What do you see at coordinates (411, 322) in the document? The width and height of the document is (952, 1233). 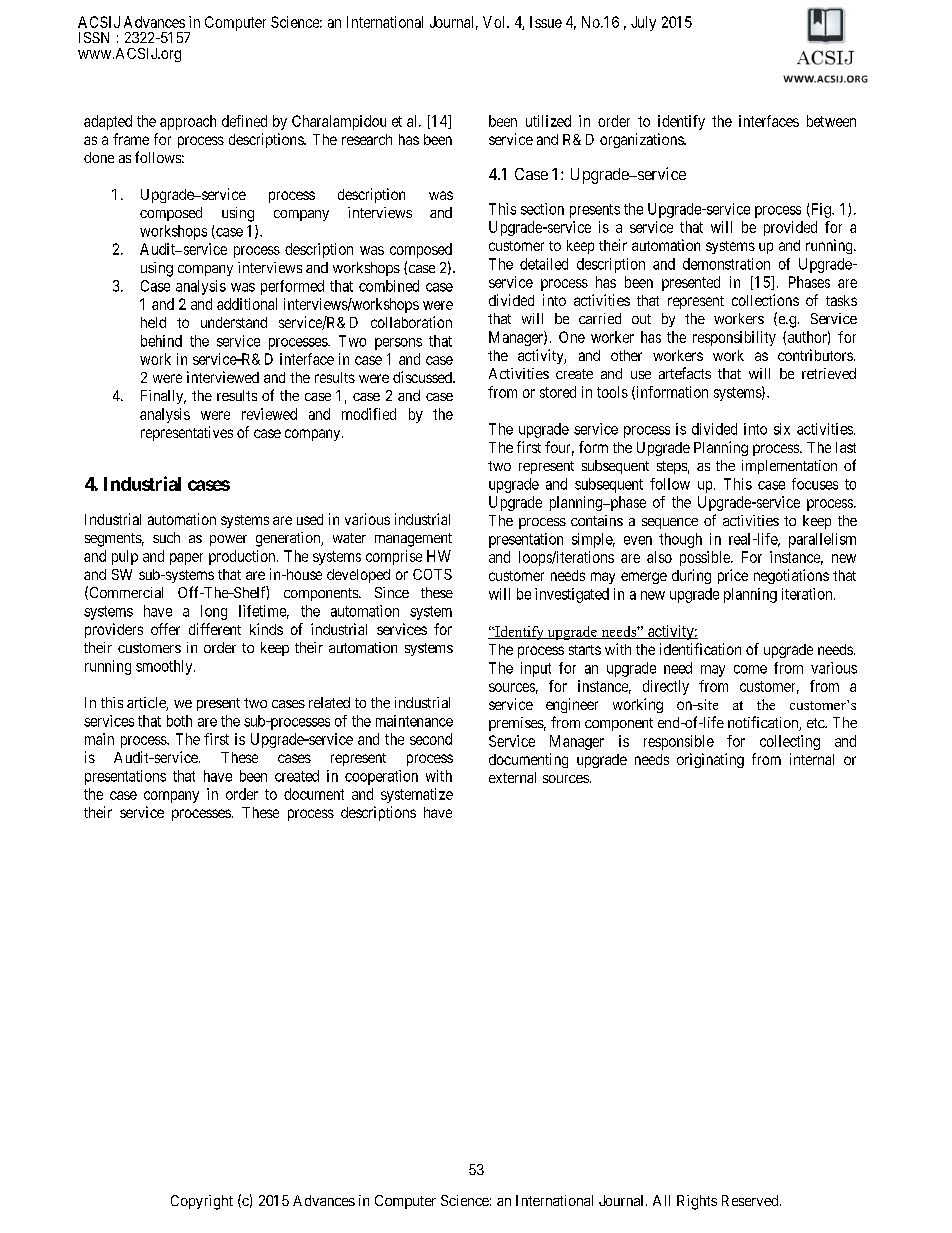 I see `collaboration` at bounding box center [411, 322].
